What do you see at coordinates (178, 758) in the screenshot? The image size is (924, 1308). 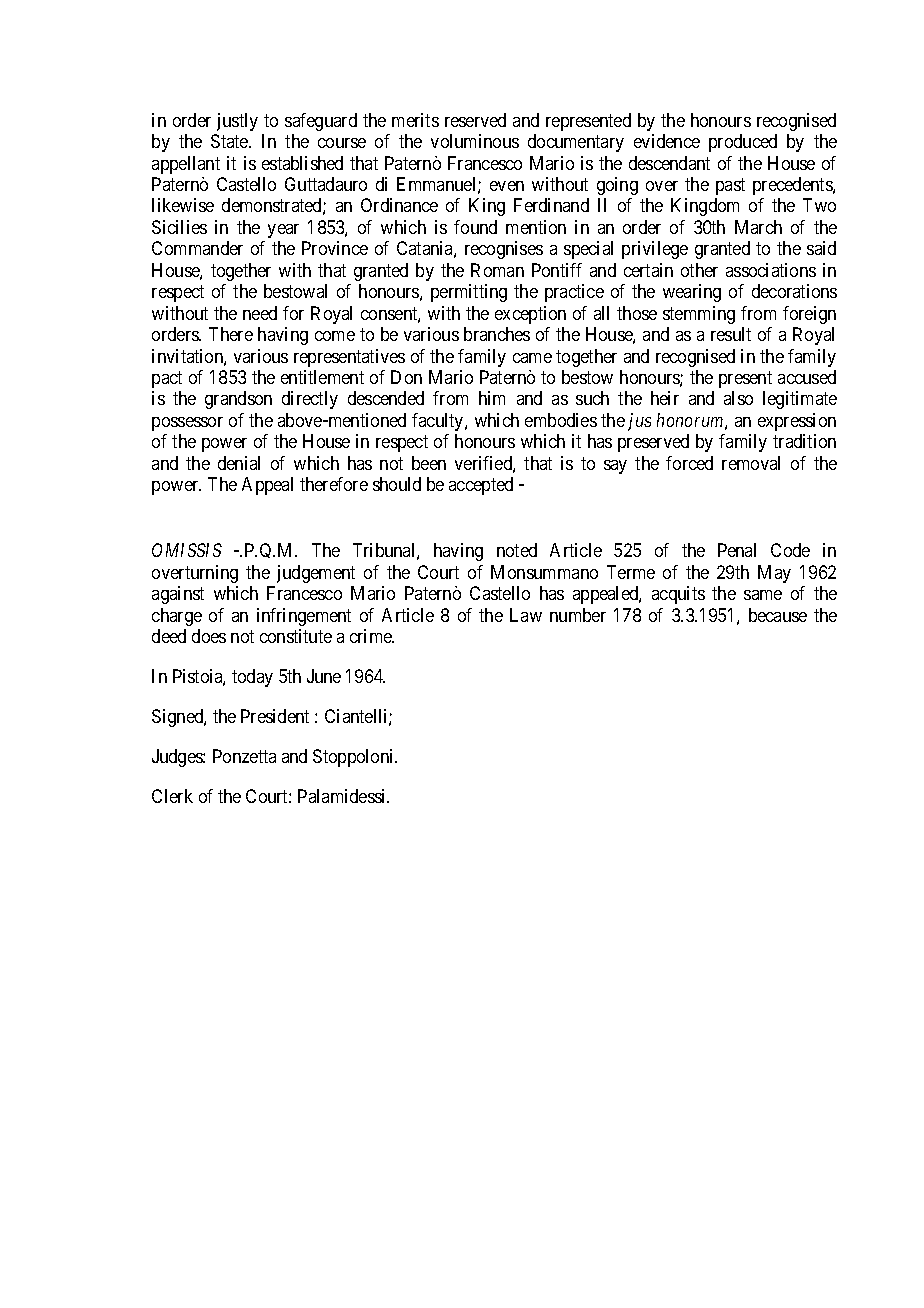 I see `Judges` at bounding box center [178, 758].
